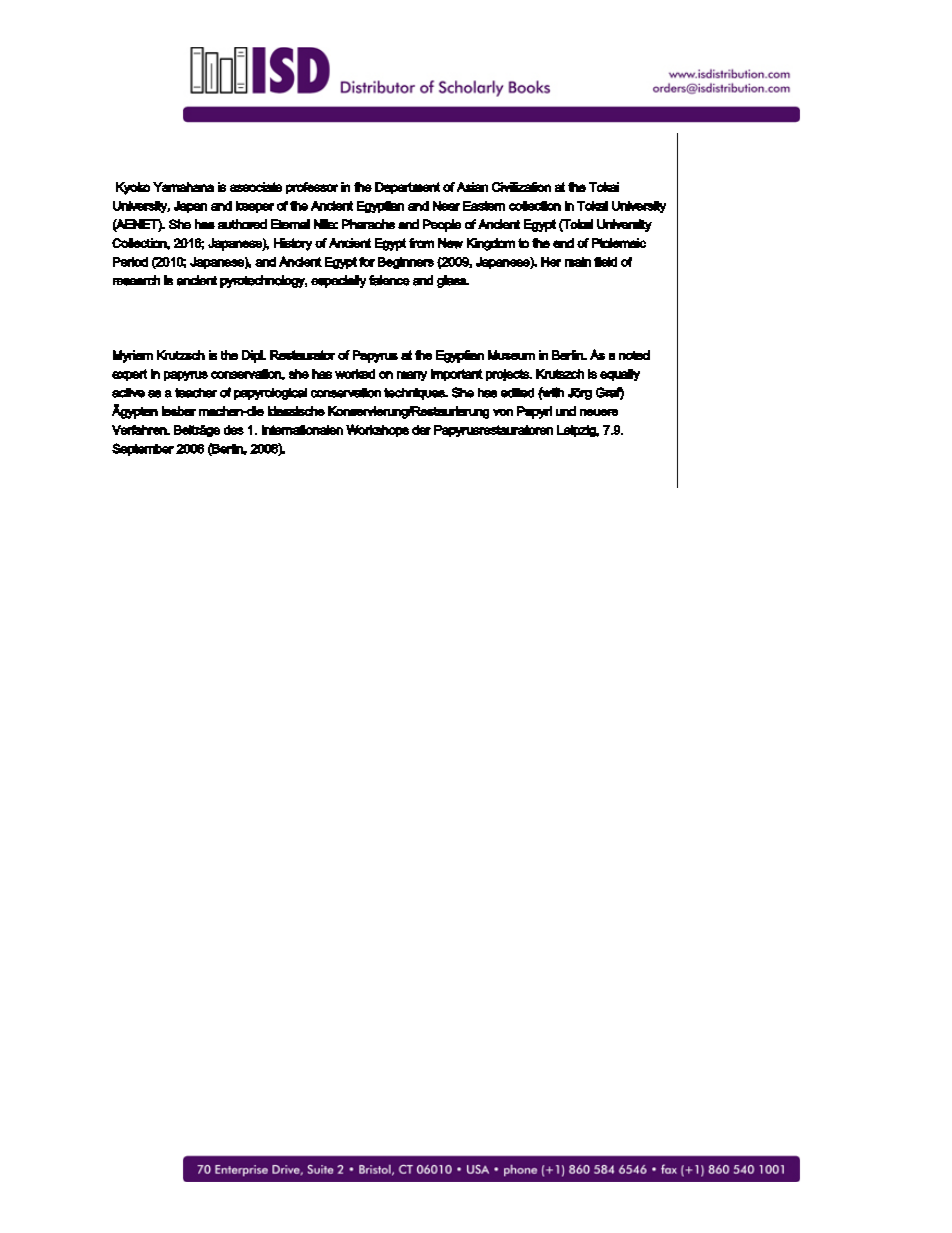 The image size is (952, 1233). I want to click on main, so click(578, 262).
